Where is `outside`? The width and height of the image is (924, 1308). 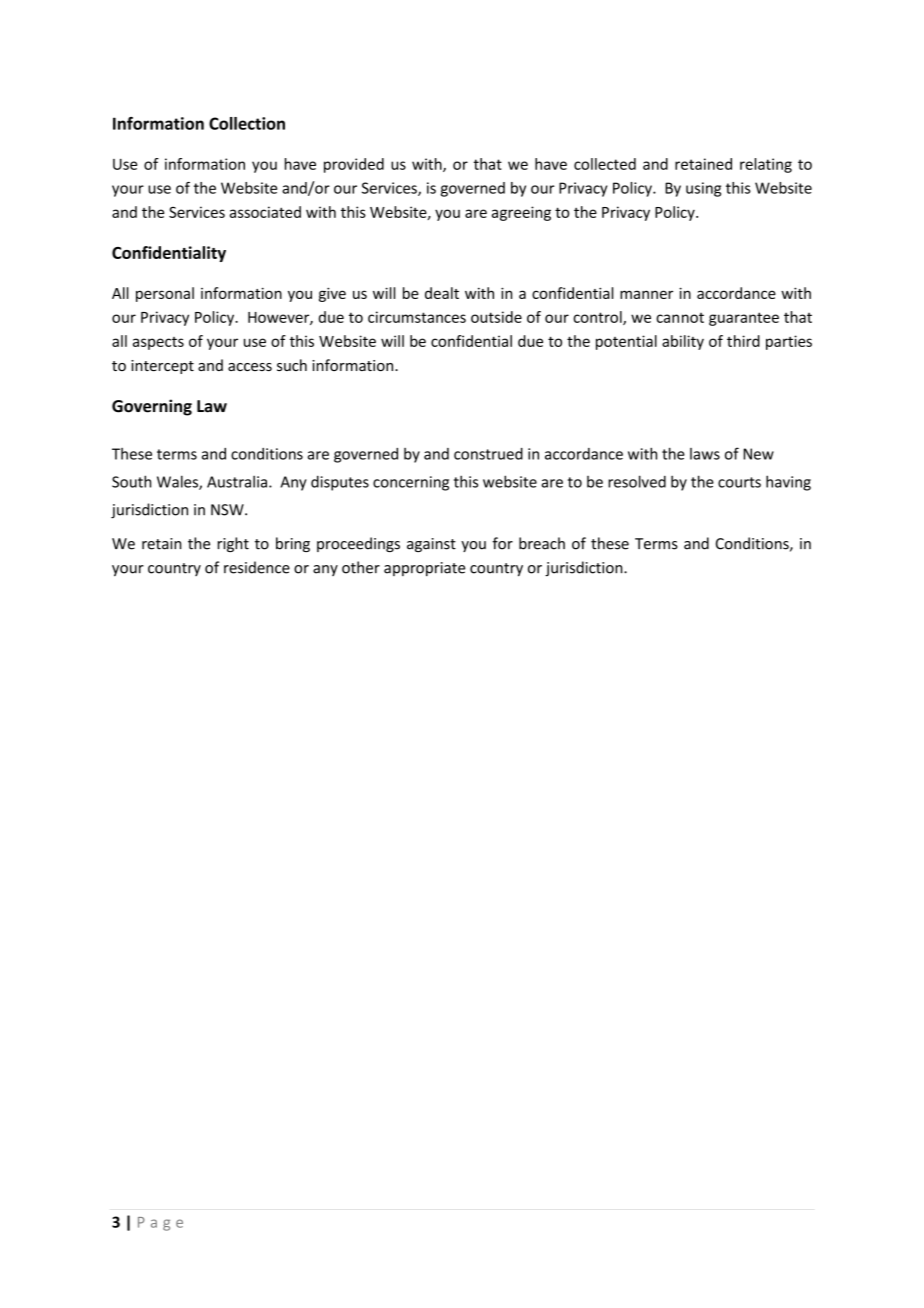
outside is located at coordinates (496, 317).
